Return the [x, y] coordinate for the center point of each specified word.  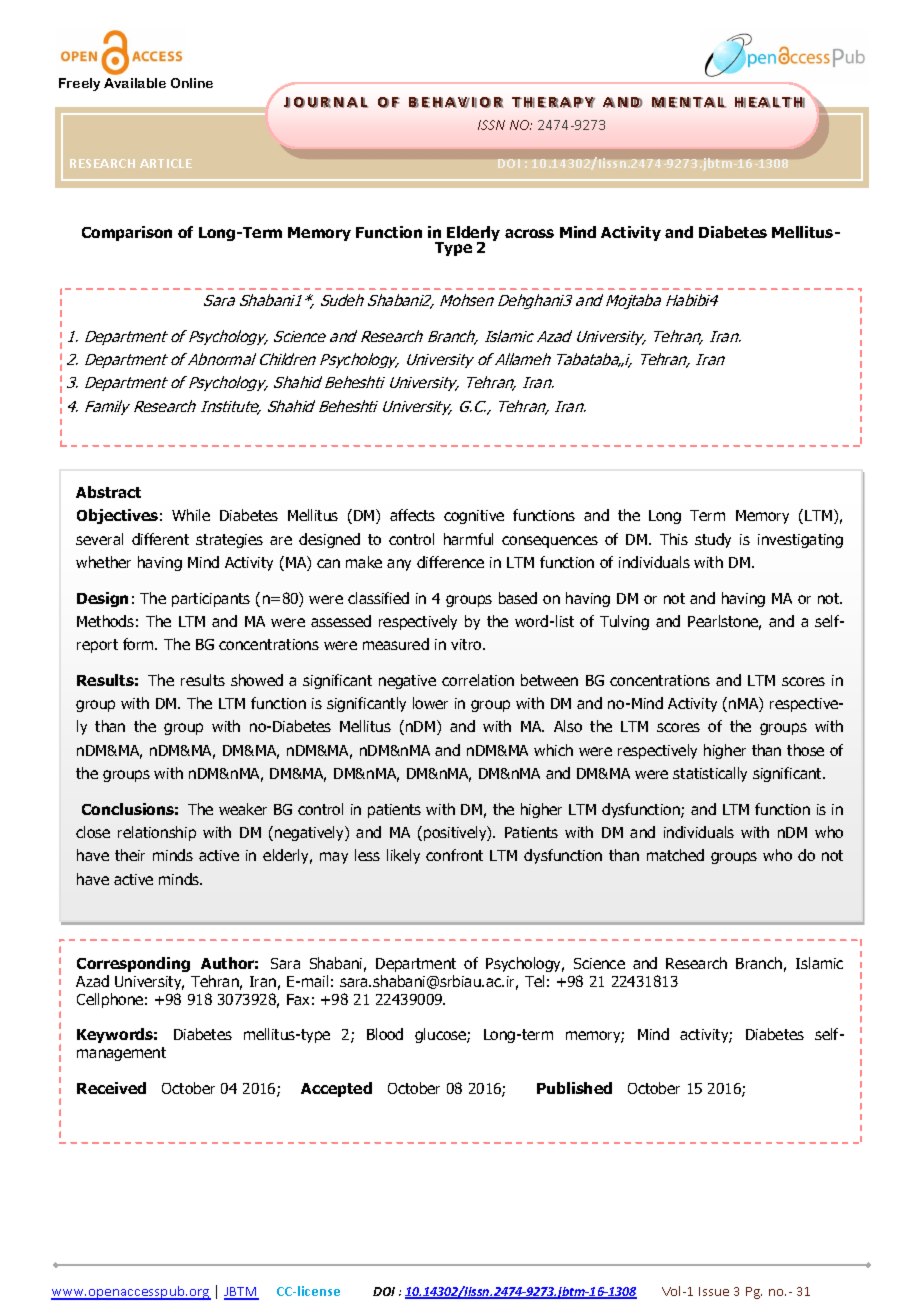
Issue [714, 1291]
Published [574, 1088]
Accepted [336, 1089]
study [713, 540]
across [529, 233]
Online [192, 83]
